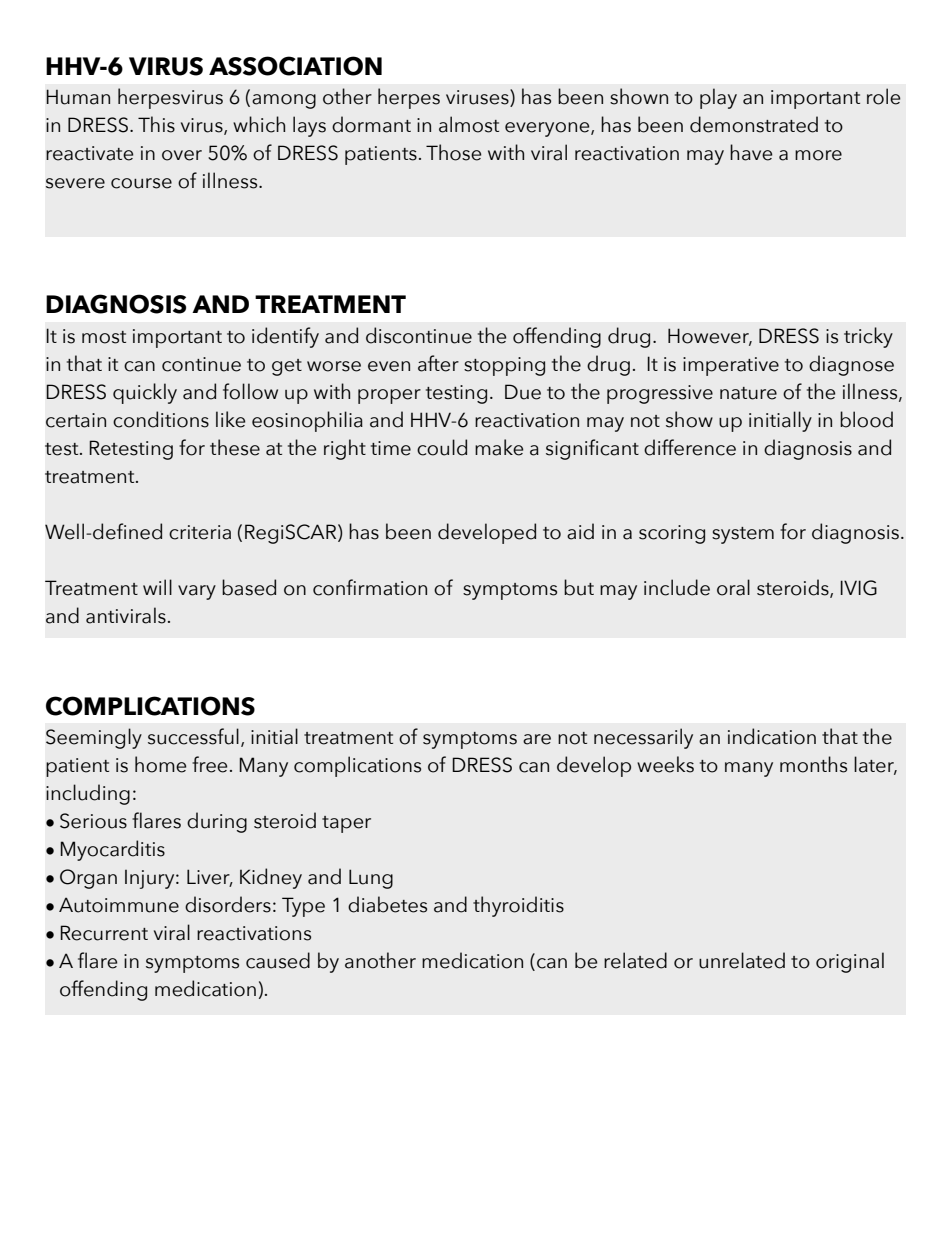 Image resolution: width=952 pixels, height=1233 pixels. I want to click on original, so click(850, 962).
